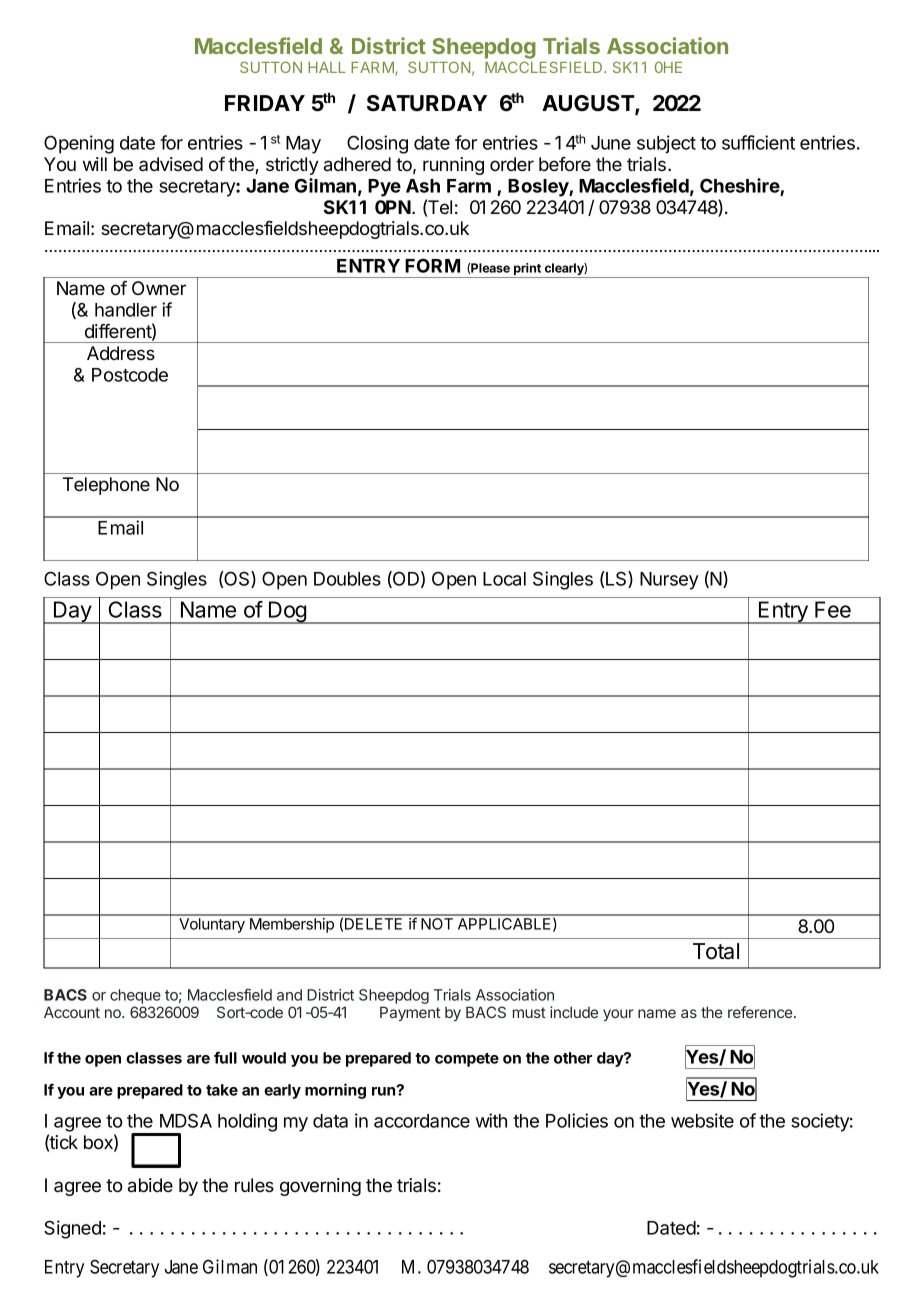 Image resolution: width=924 pixels, height=1308 pixels. Describe the element at coordinates (833, 609) in the image. I see `Fee` at that location.
